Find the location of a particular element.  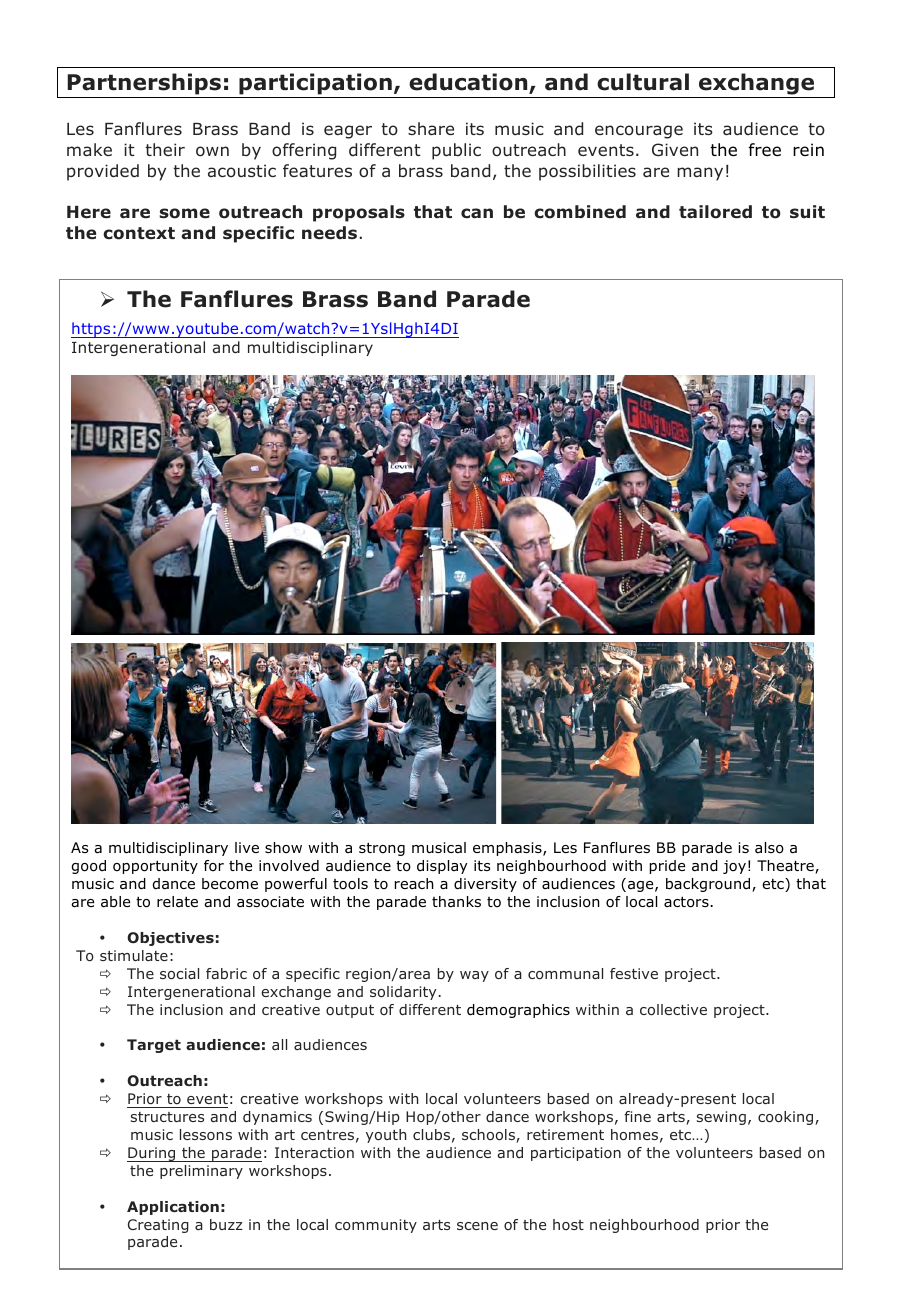

scene is located at coordinates (477, 1226).
